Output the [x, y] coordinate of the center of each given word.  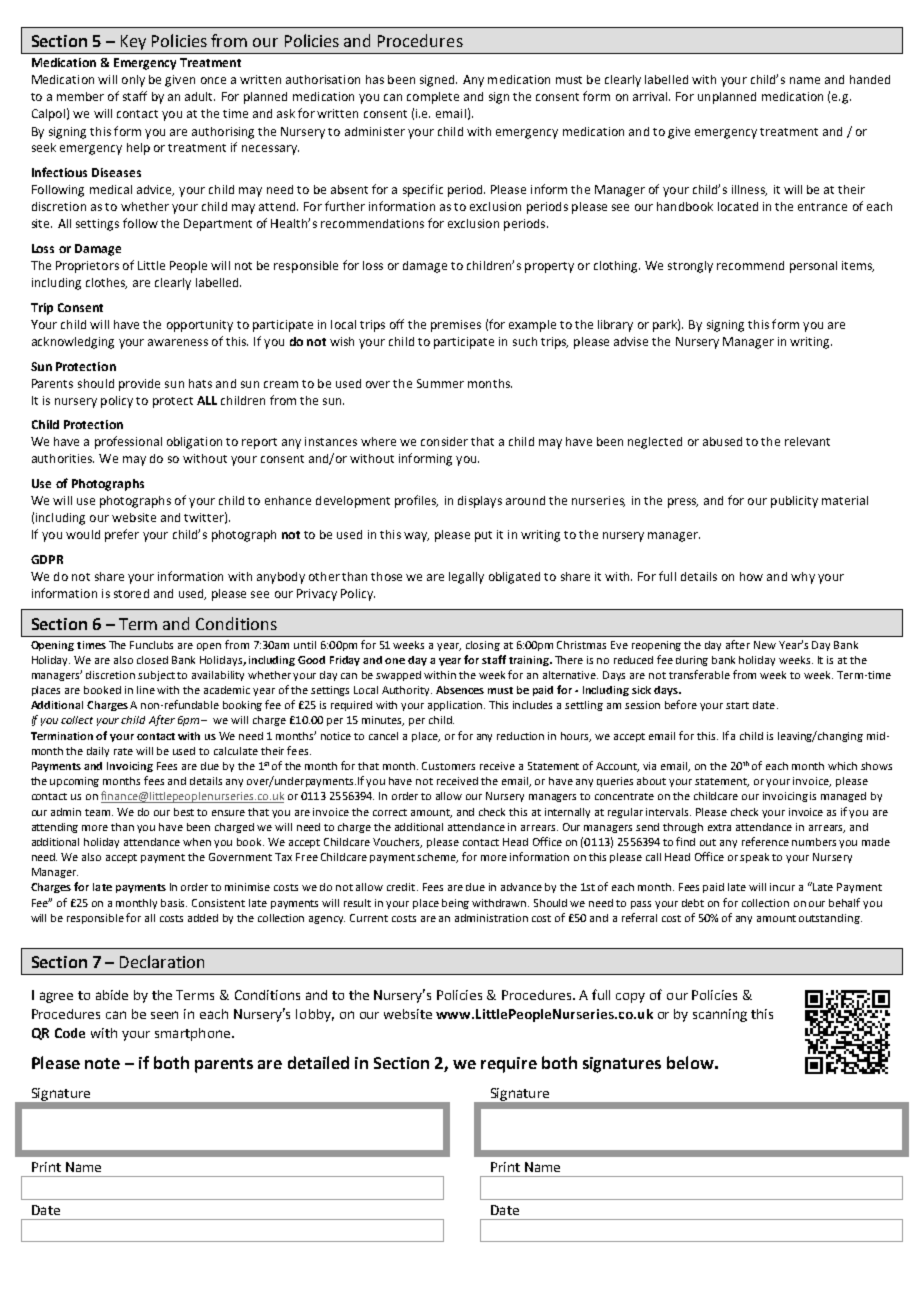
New [765, 645]
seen [164, 1015]
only [133, 81]
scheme [437, 858]
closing [483, 646]
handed [870, 79]
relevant [807, 441]
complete [433, 98]
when [197, 842]
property [549, 267]
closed [152, 660]
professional [128, 442]
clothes [106, 283]
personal [813, 267]
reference [765, 841]
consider [444, 441]
